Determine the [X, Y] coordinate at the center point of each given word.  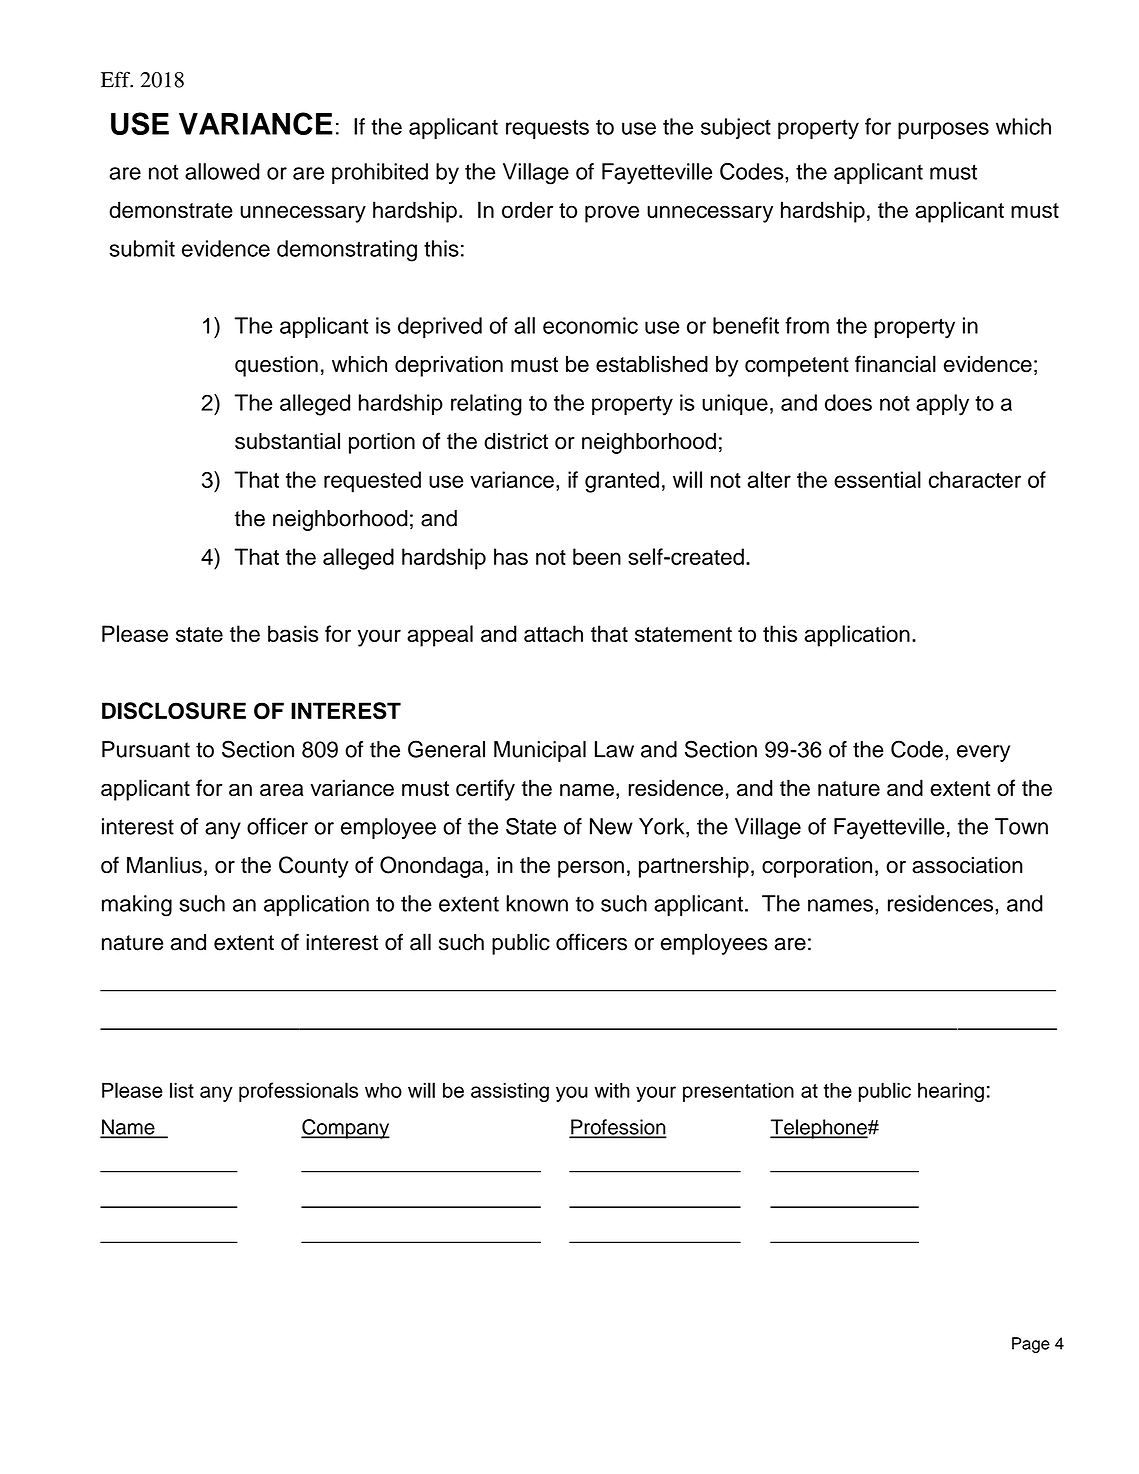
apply [942, 405]
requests [547, 129]
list [182, 1090]
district [516, 441]
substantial [287, 441]
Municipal [540, 751]
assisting [510, 1092]
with [612, 1090]
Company [345, 1129]
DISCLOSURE [174, 711]
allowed [222, 171]
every [983, 753]
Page [1031, 1345]
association [967, 865]
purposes [943, 130]
